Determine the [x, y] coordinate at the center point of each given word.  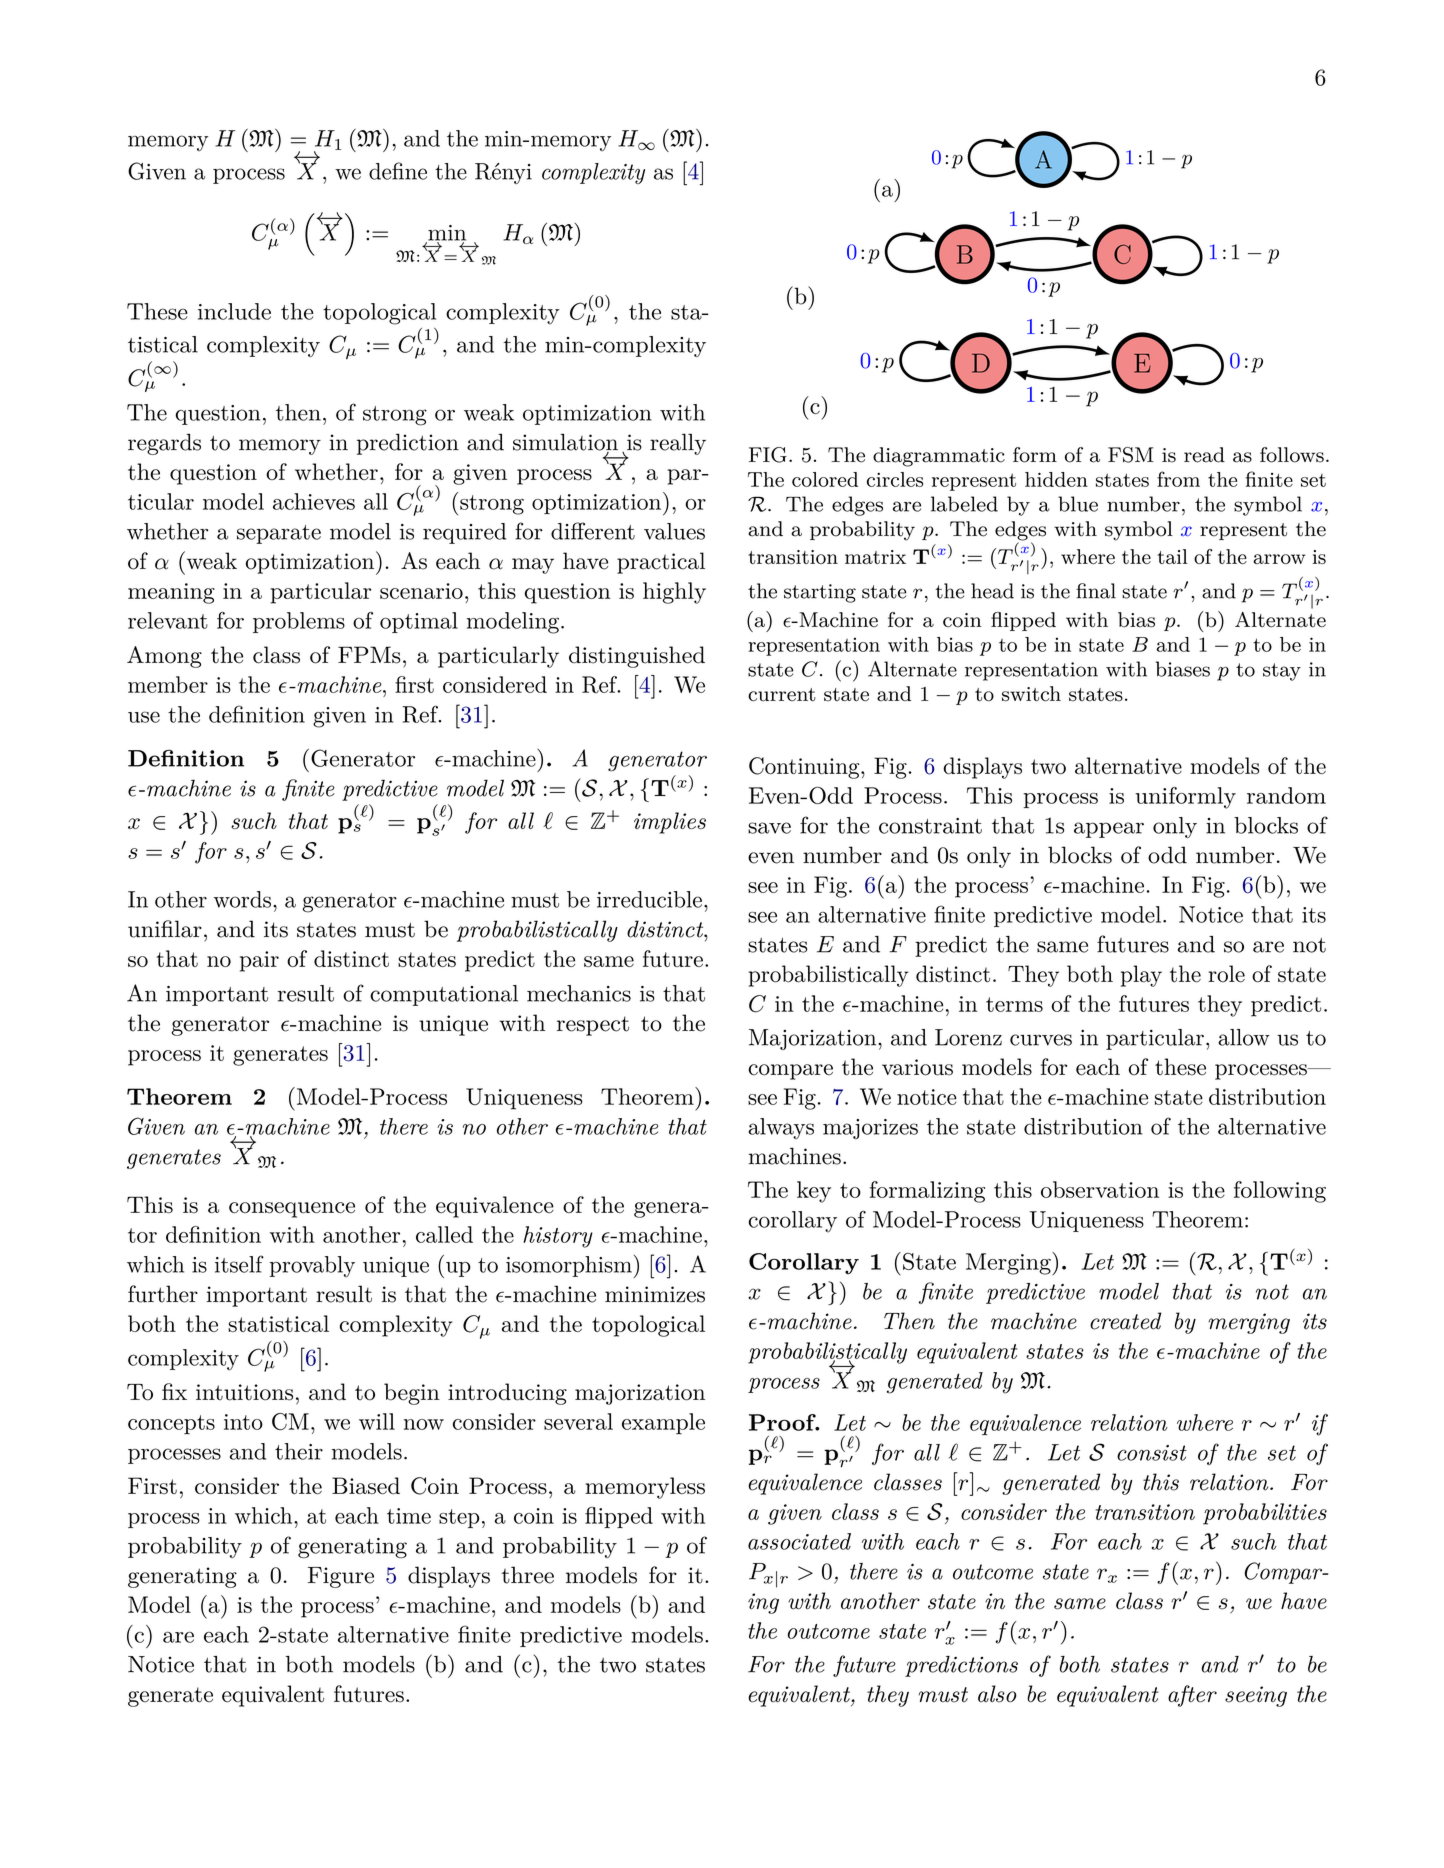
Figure [341, 1577]
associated [799, 1541]
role [1226, 974]
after [1192, 1696]
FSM [1131, 455]
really [678, 444]
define [398, 171]
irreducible [649, 899]
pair [259, 961]
